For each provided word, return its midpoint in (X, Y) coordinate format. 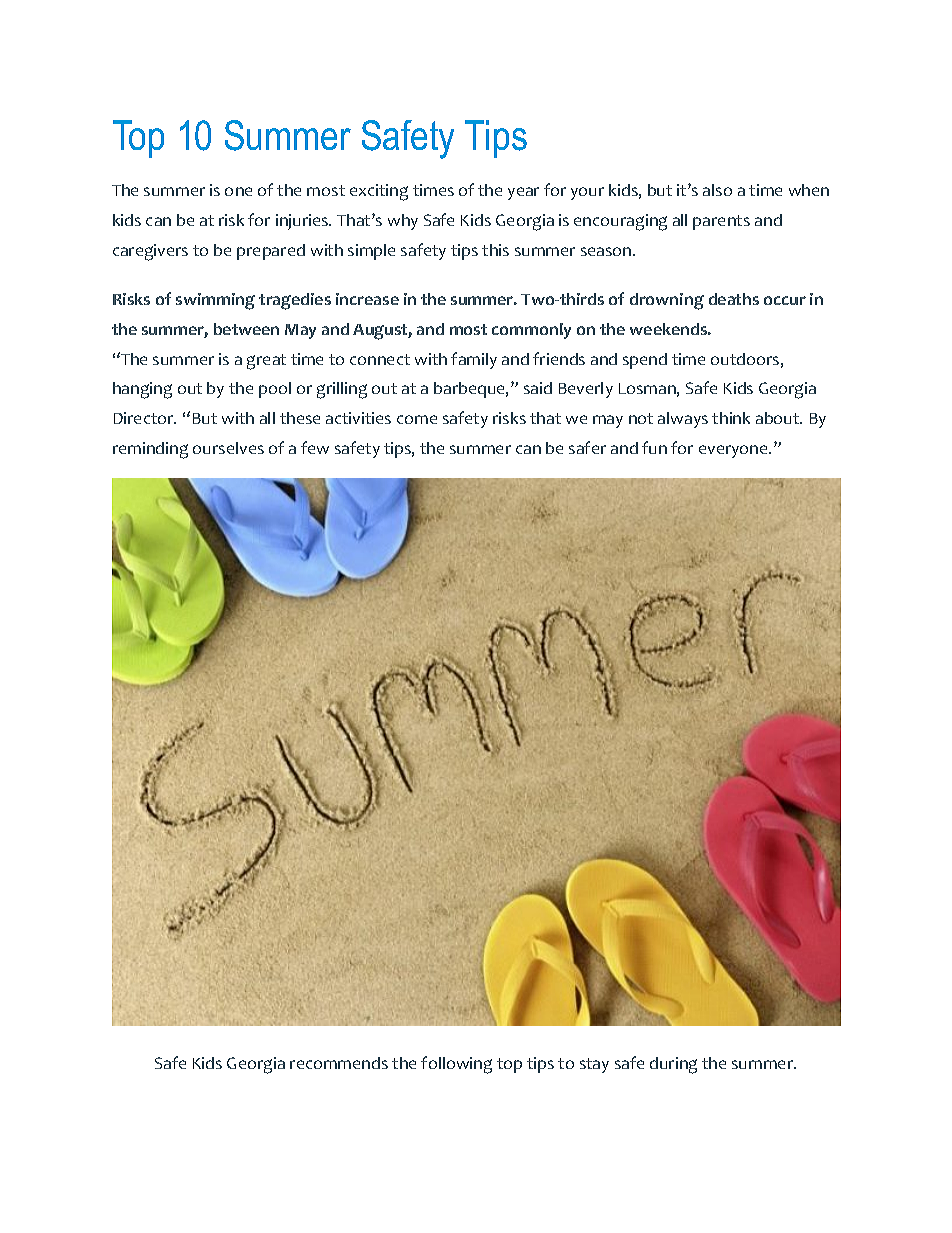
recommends (339, 1063)
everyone (734, 451)
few (315, 447)
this (495, 250)
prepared (271, 252)
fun (654, 447)
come (417, 419)
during (673, 1065)
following (456, 1065)
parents (721, 222)
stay (594, 1065)
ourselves (228, 448)
